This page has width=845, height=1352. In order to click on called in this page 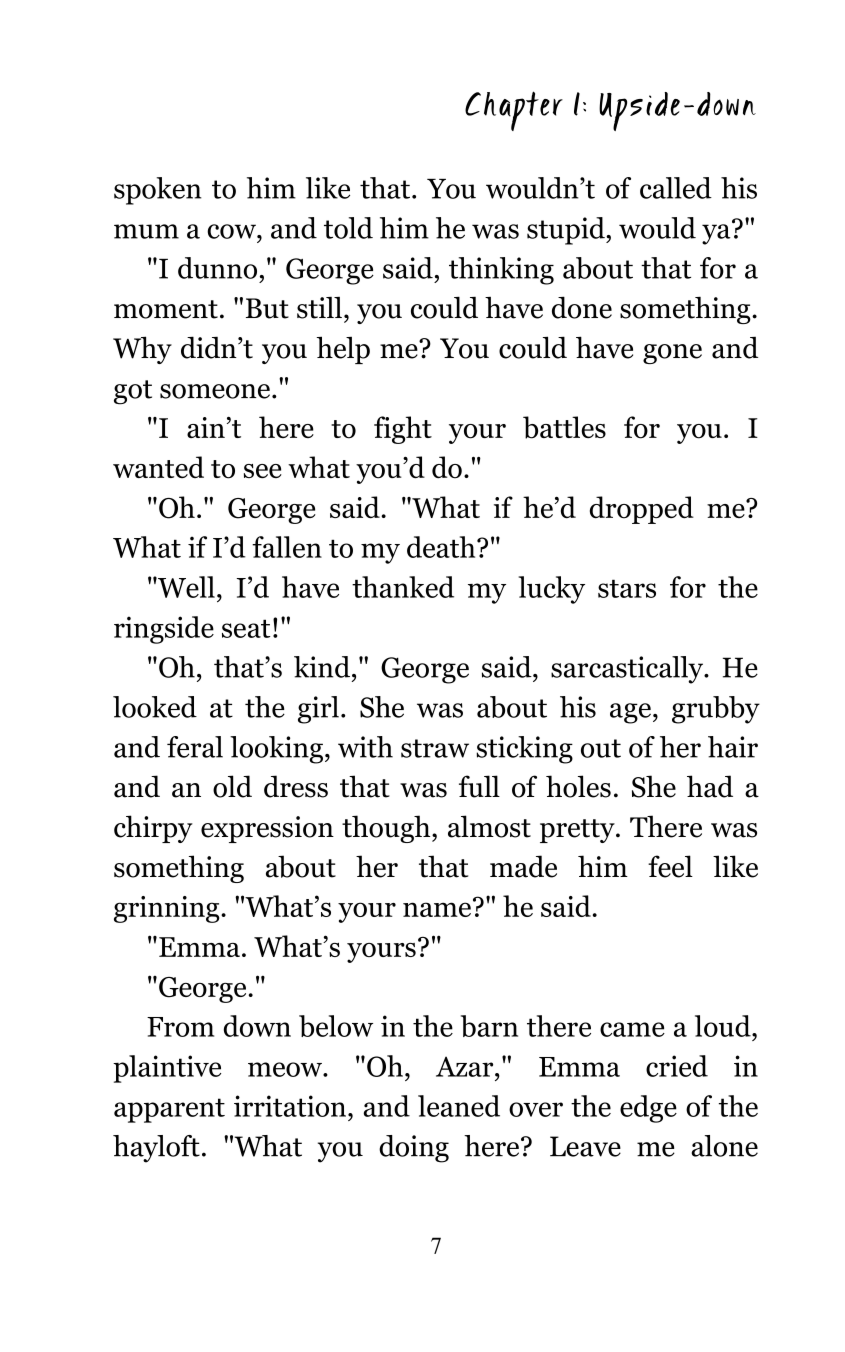, I will do `click(676, 188)`.
